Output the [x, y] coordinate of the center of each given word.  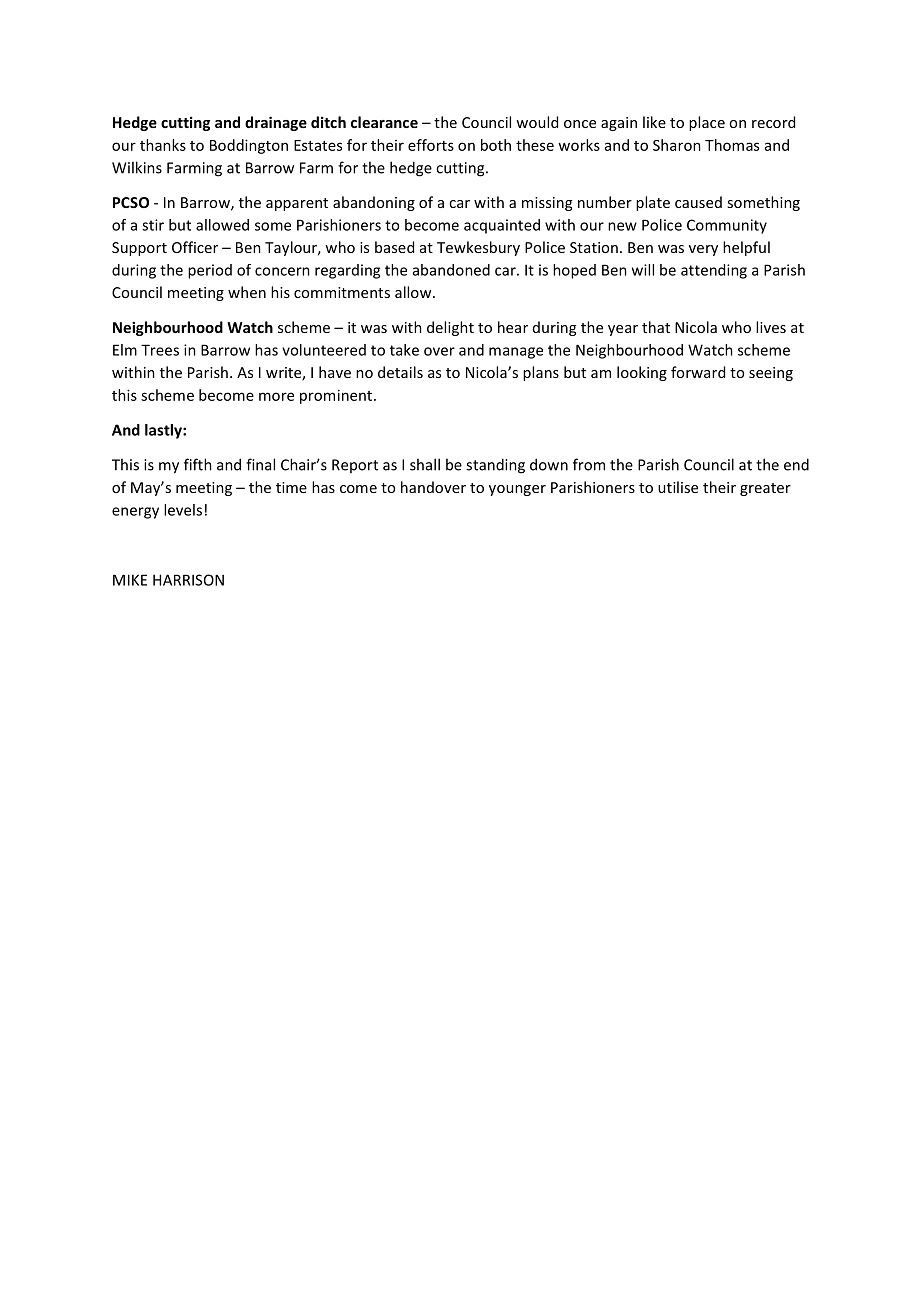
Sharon [677, 145]
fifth [198, 464]
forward [698, 372]
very [703, 250]
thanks [163, 145]
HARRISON [188, 580]
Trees [160, 350]
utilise [678, 487]
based [394, 247]
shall [425, 464]
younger [517, 490]
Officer [195, 247]
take [404, 350]
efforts [431, 145]
